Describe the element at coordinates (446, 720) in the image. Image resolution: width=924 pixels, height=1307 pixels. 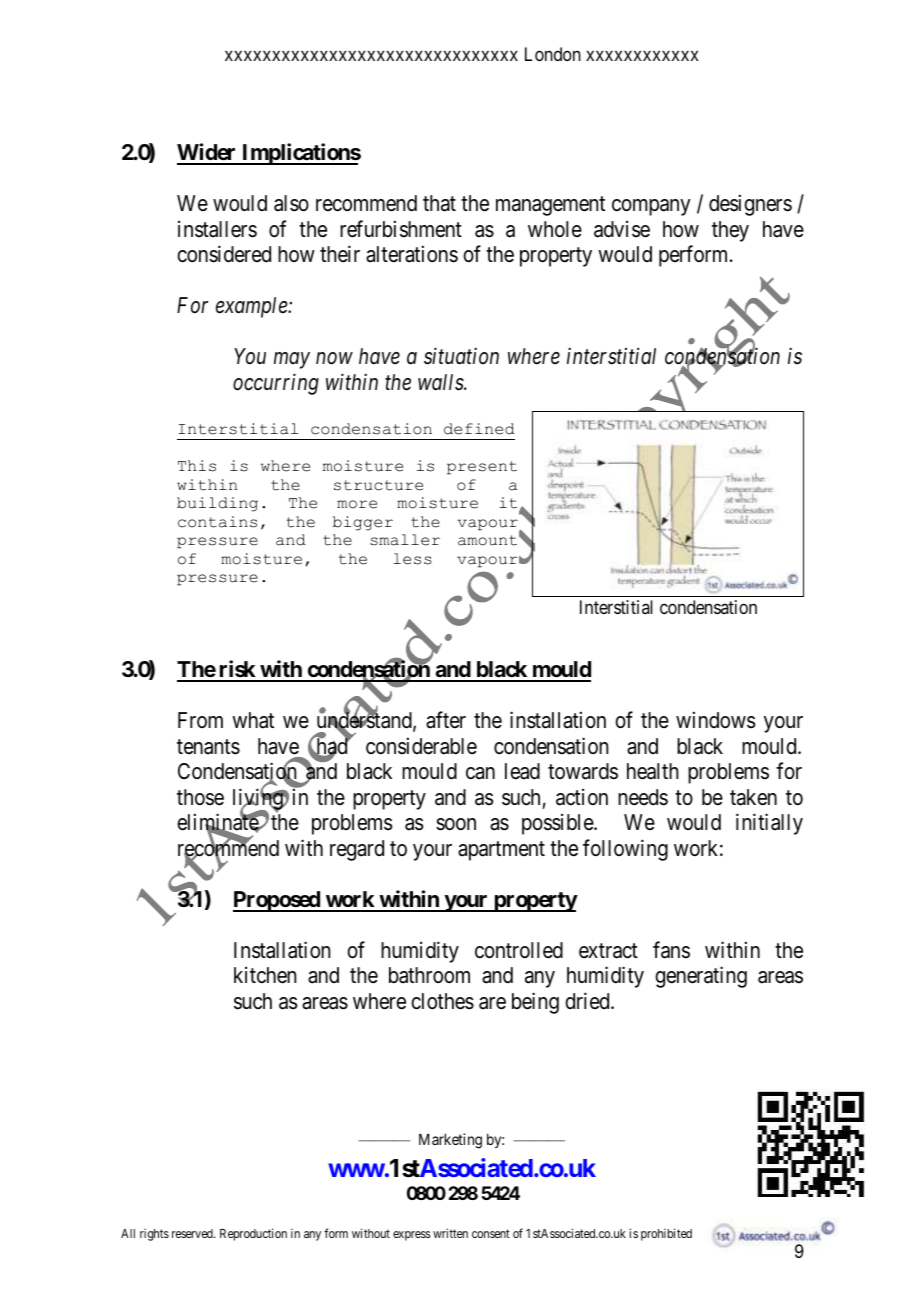
I see `after` at that location.
